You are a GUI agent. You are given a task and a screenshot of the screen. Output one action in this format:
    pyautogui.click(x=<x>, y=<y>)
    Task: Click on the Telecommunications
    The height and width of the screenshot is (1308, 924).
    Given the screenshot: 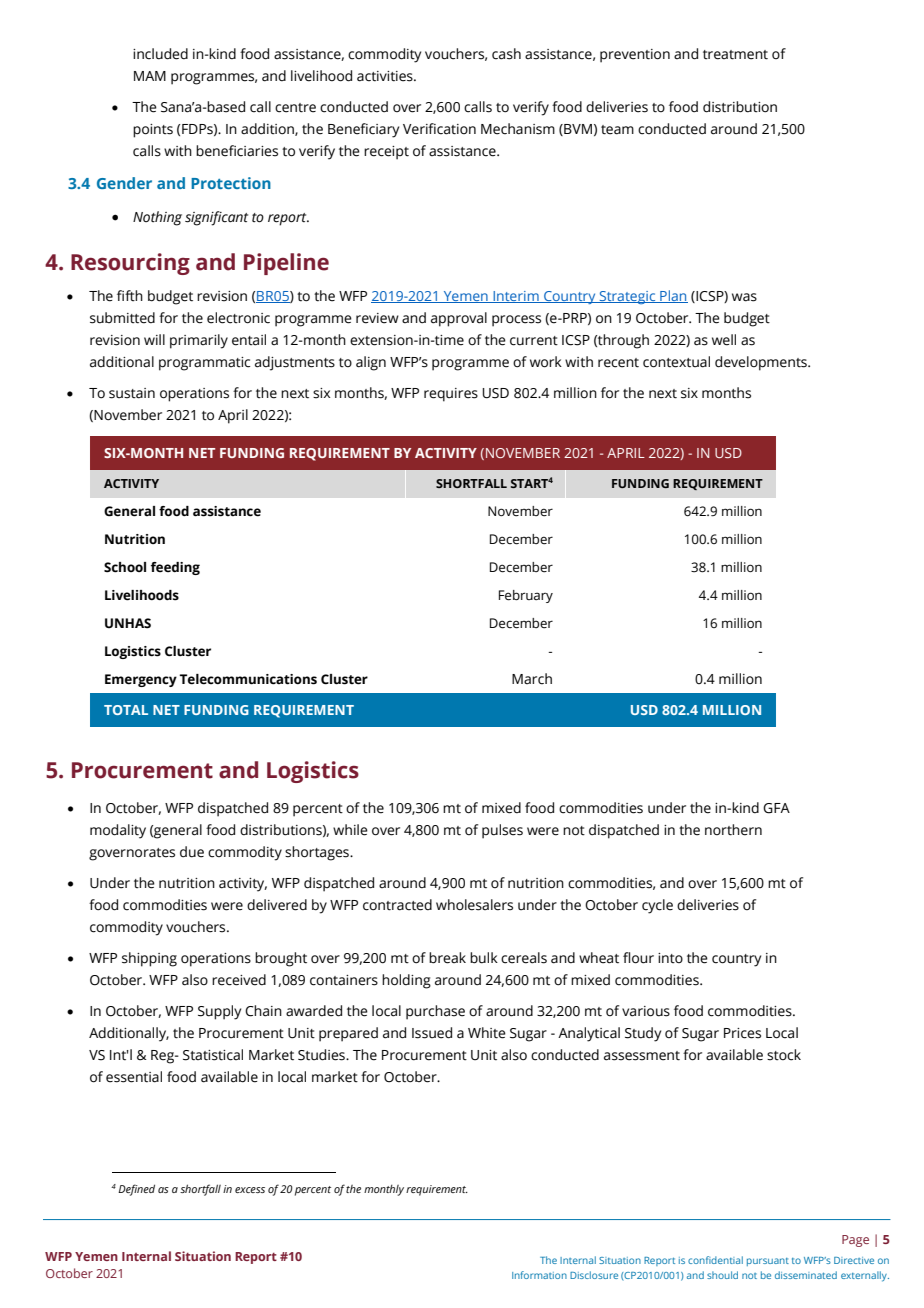 What is the action you would take?
    pyautogui.click(x=248, y=679)
